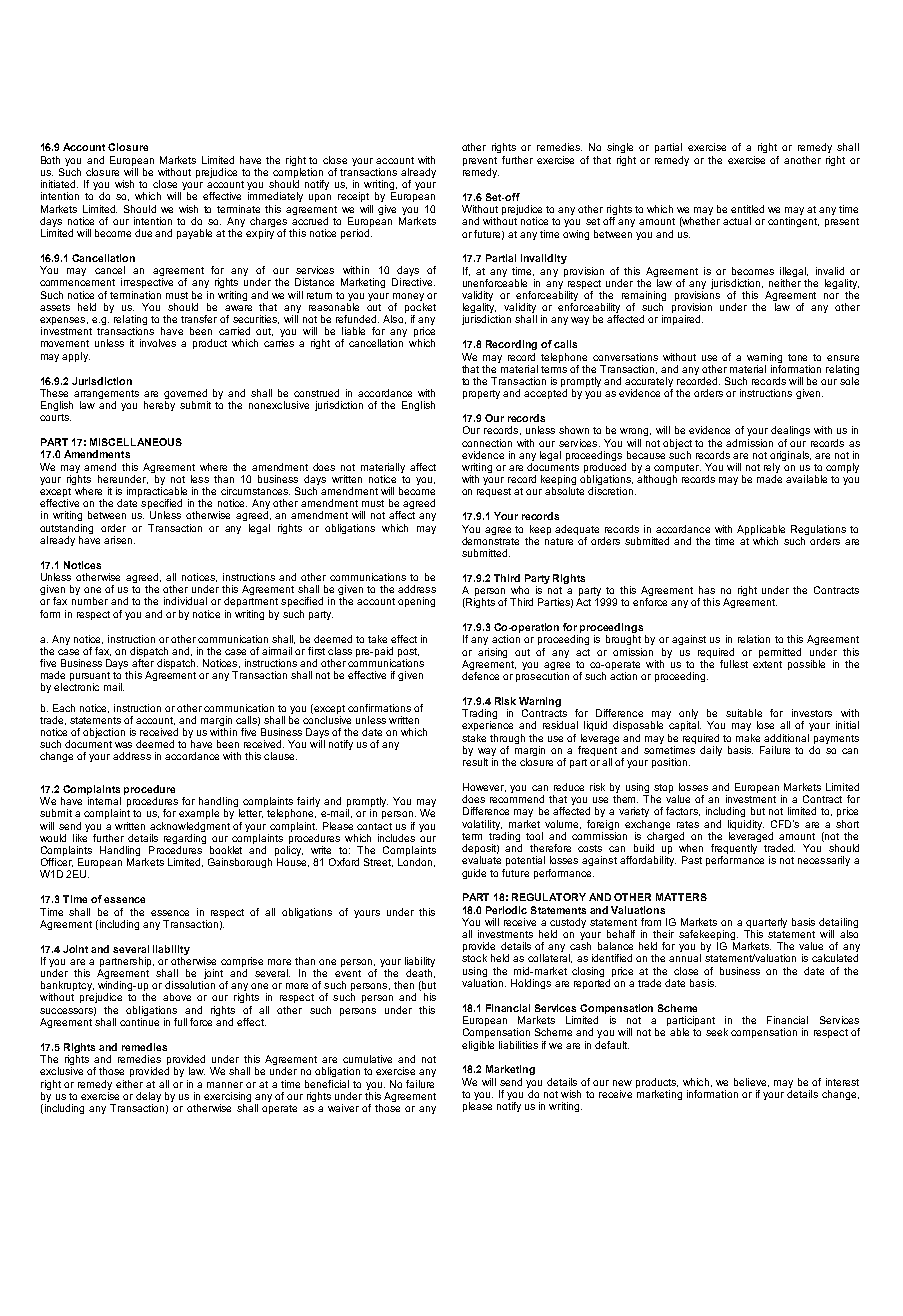 Image resolution: width=903 pixels, height=1316 pixels. I want to click on property, so click(481, 394).
